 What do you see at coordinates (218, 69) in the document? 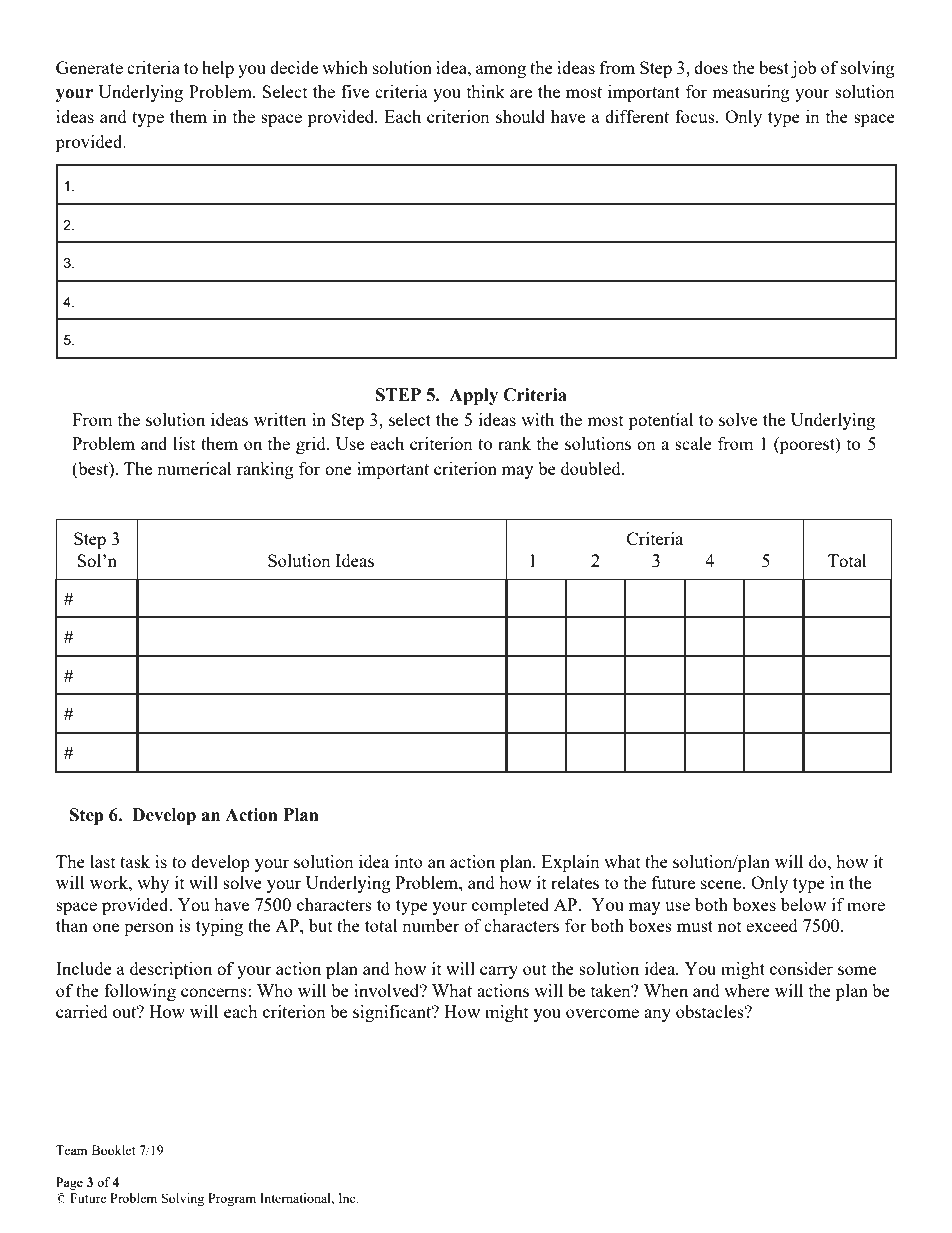
I see `help` at bounding box center [218, 69].
